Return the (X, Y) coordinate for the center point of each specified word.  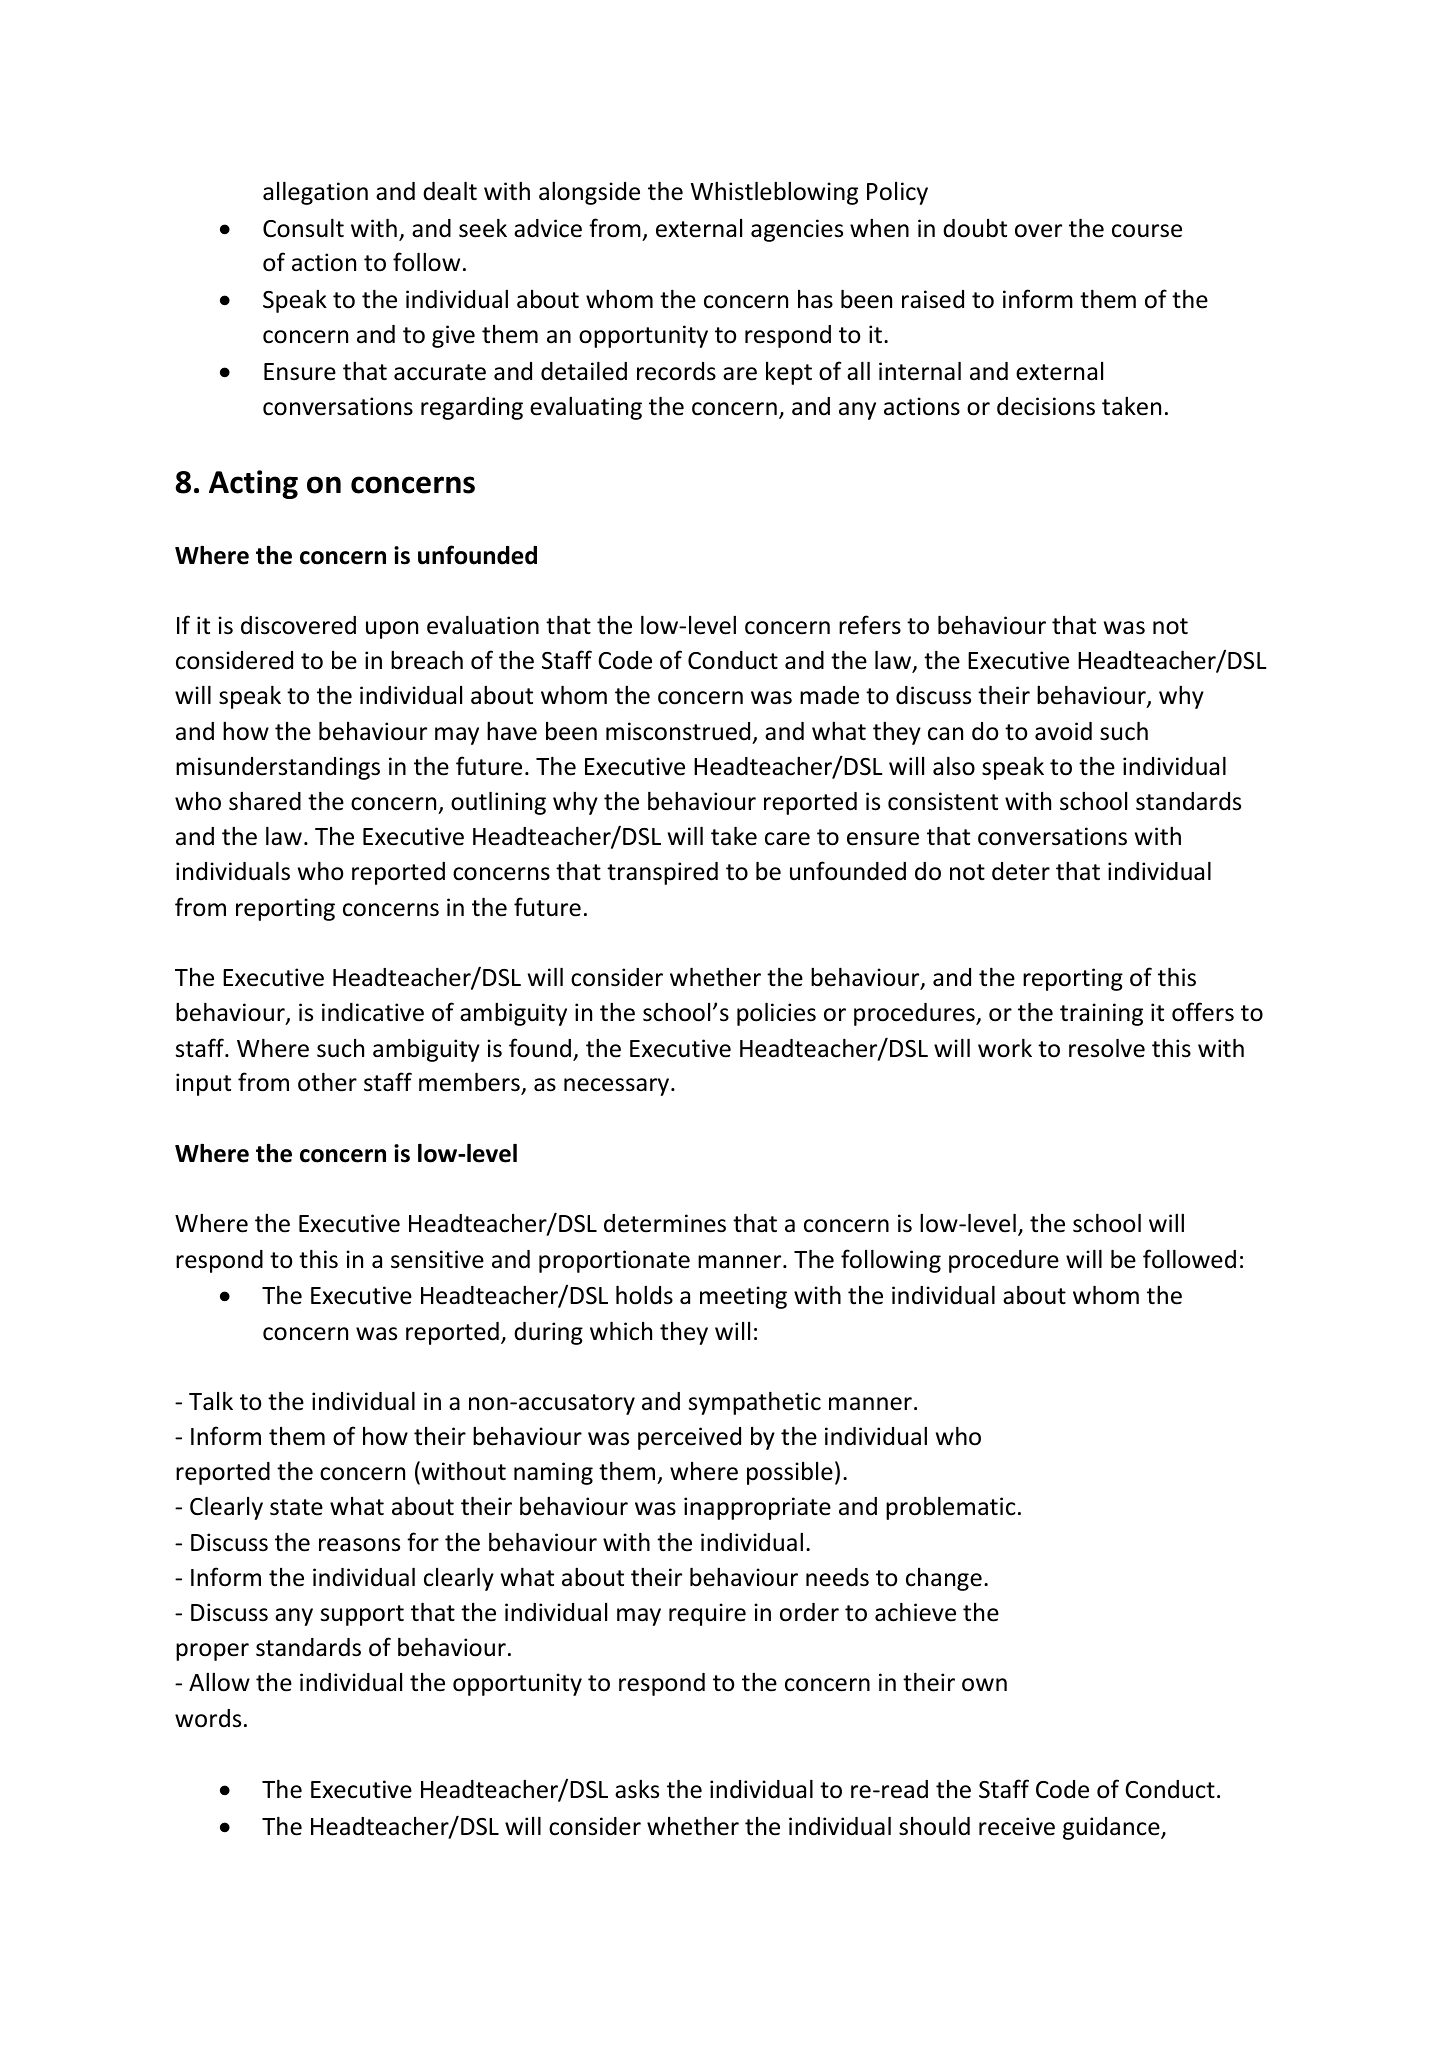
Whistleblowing (774, 193)
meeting (743, 1297)
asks (637, 1789)
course (1147, 231)
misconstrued (678, 731)
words (208, 1718)
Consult (303, 228)
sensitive (437, 1259)
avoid (1063, 731)
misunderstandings (278, 768)
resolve (1107, 1048)
